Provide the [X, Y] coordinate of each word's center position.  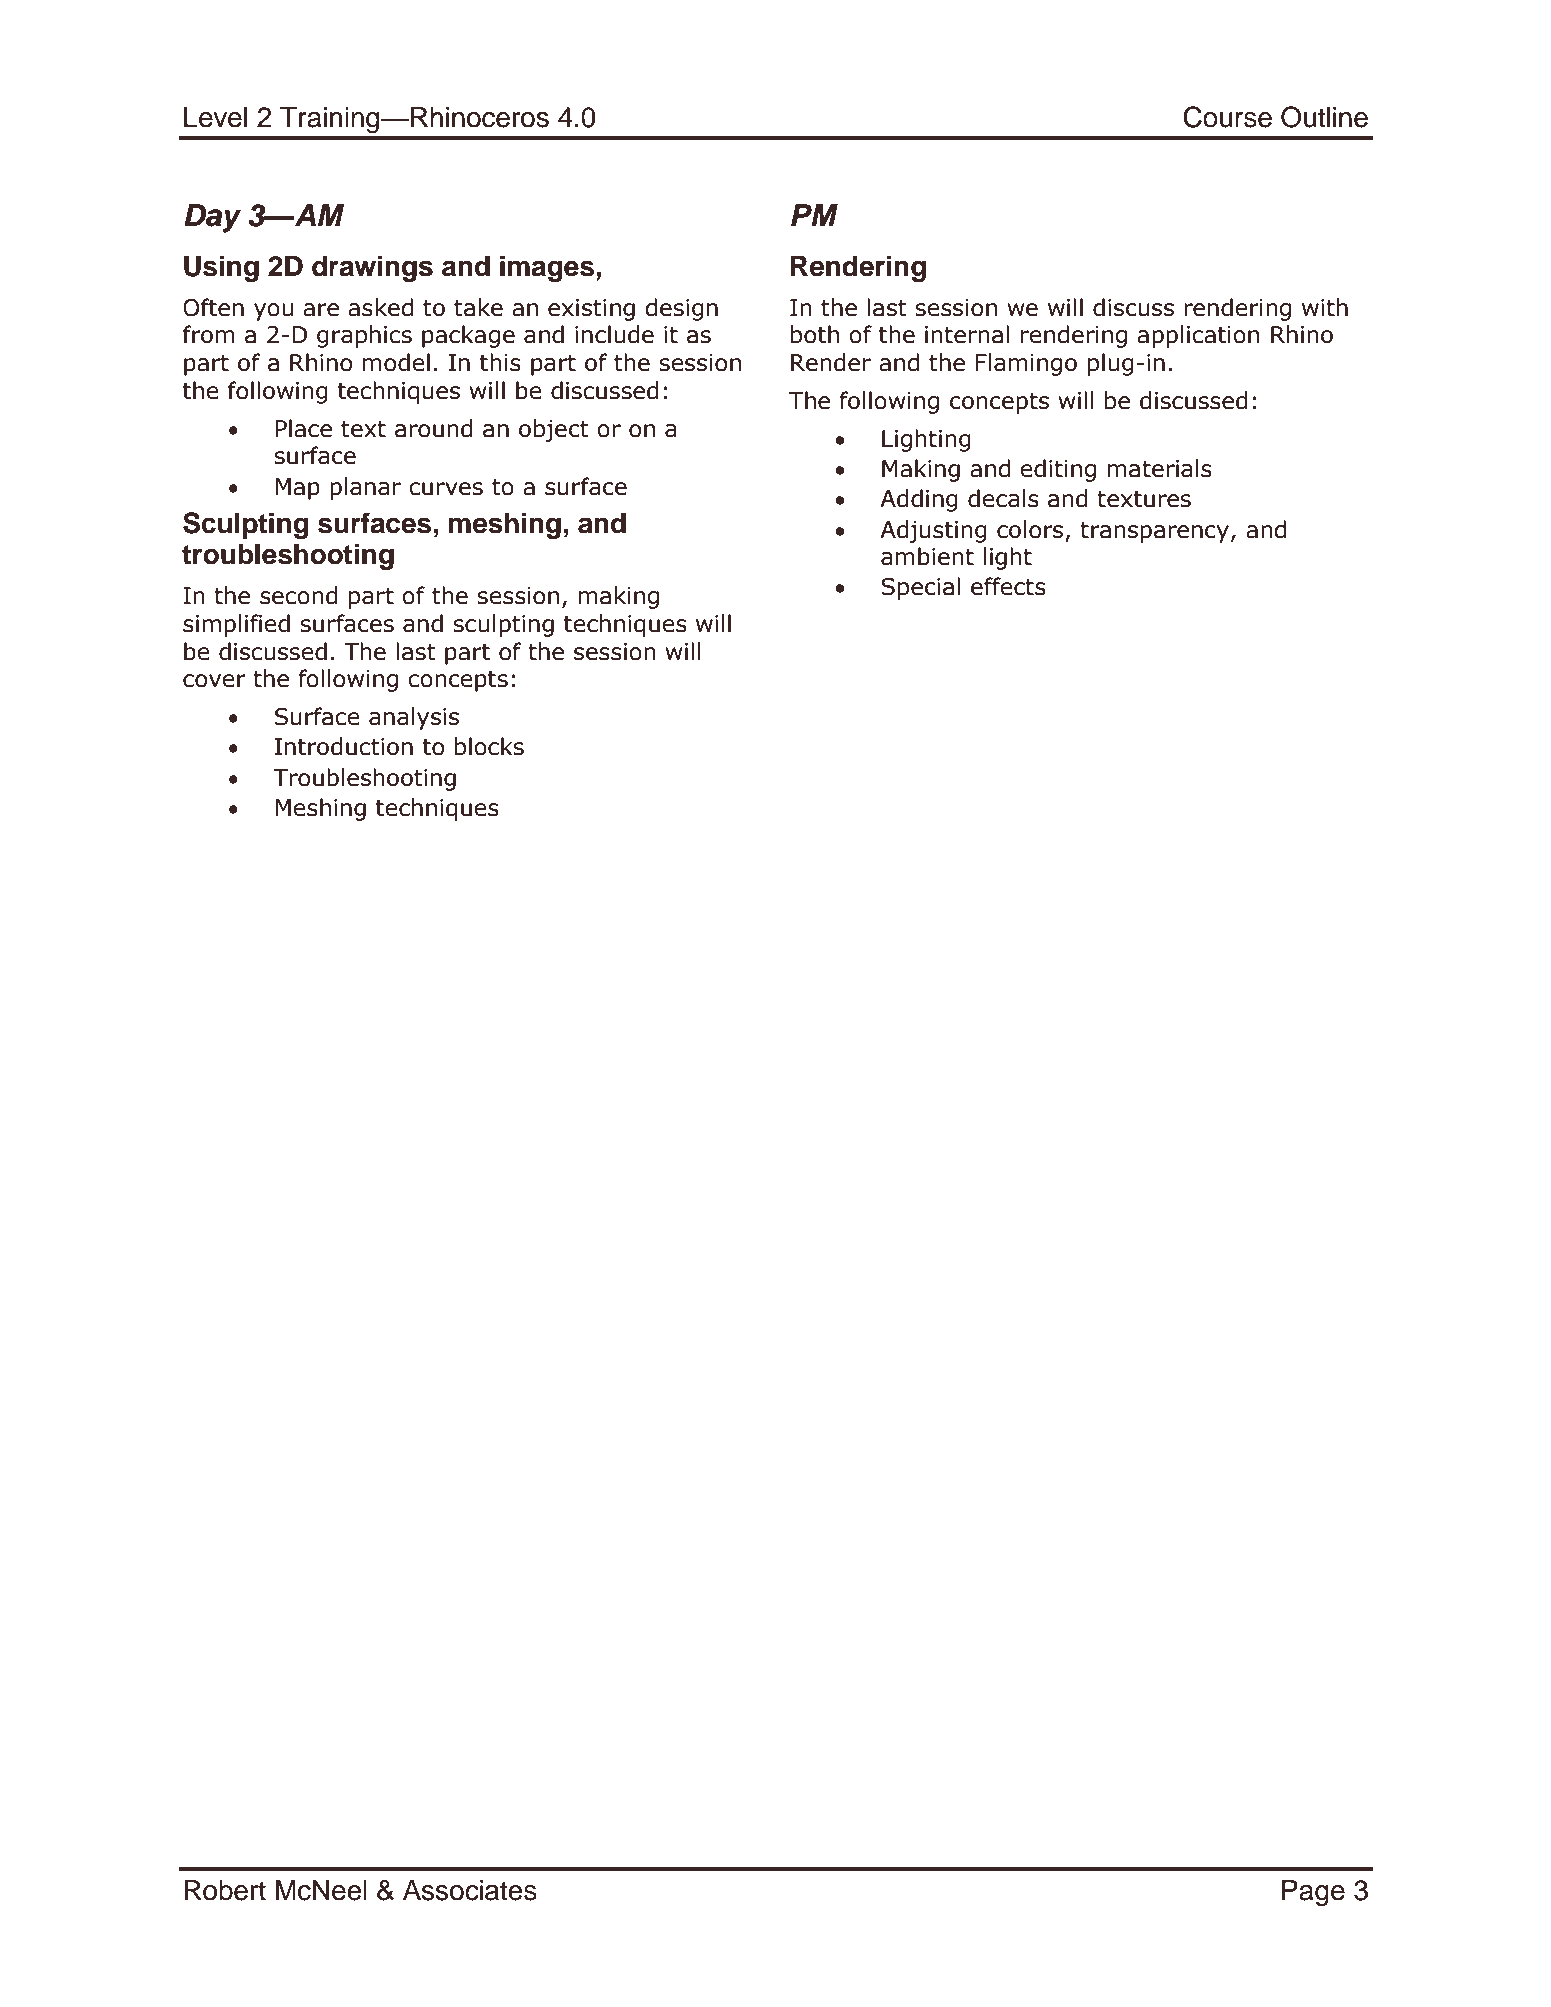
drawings [372, 268]
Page [1313, 1893]
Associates [470, 1890]
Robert [225, 1890]
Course [1227, 117]
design [681, 309]
